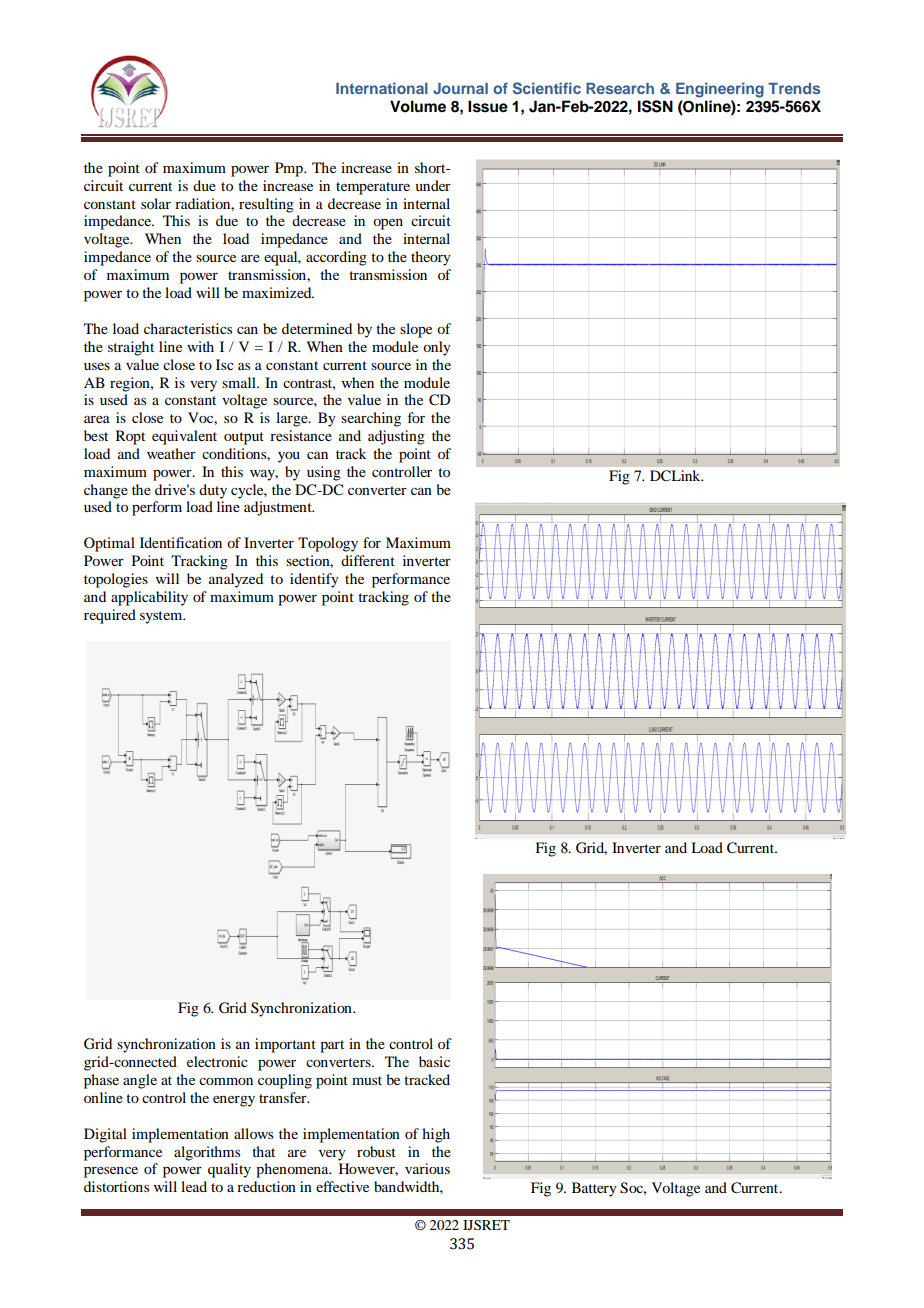 This page has width=924, height=1308. I want to click on weather, so click(171, 453).
